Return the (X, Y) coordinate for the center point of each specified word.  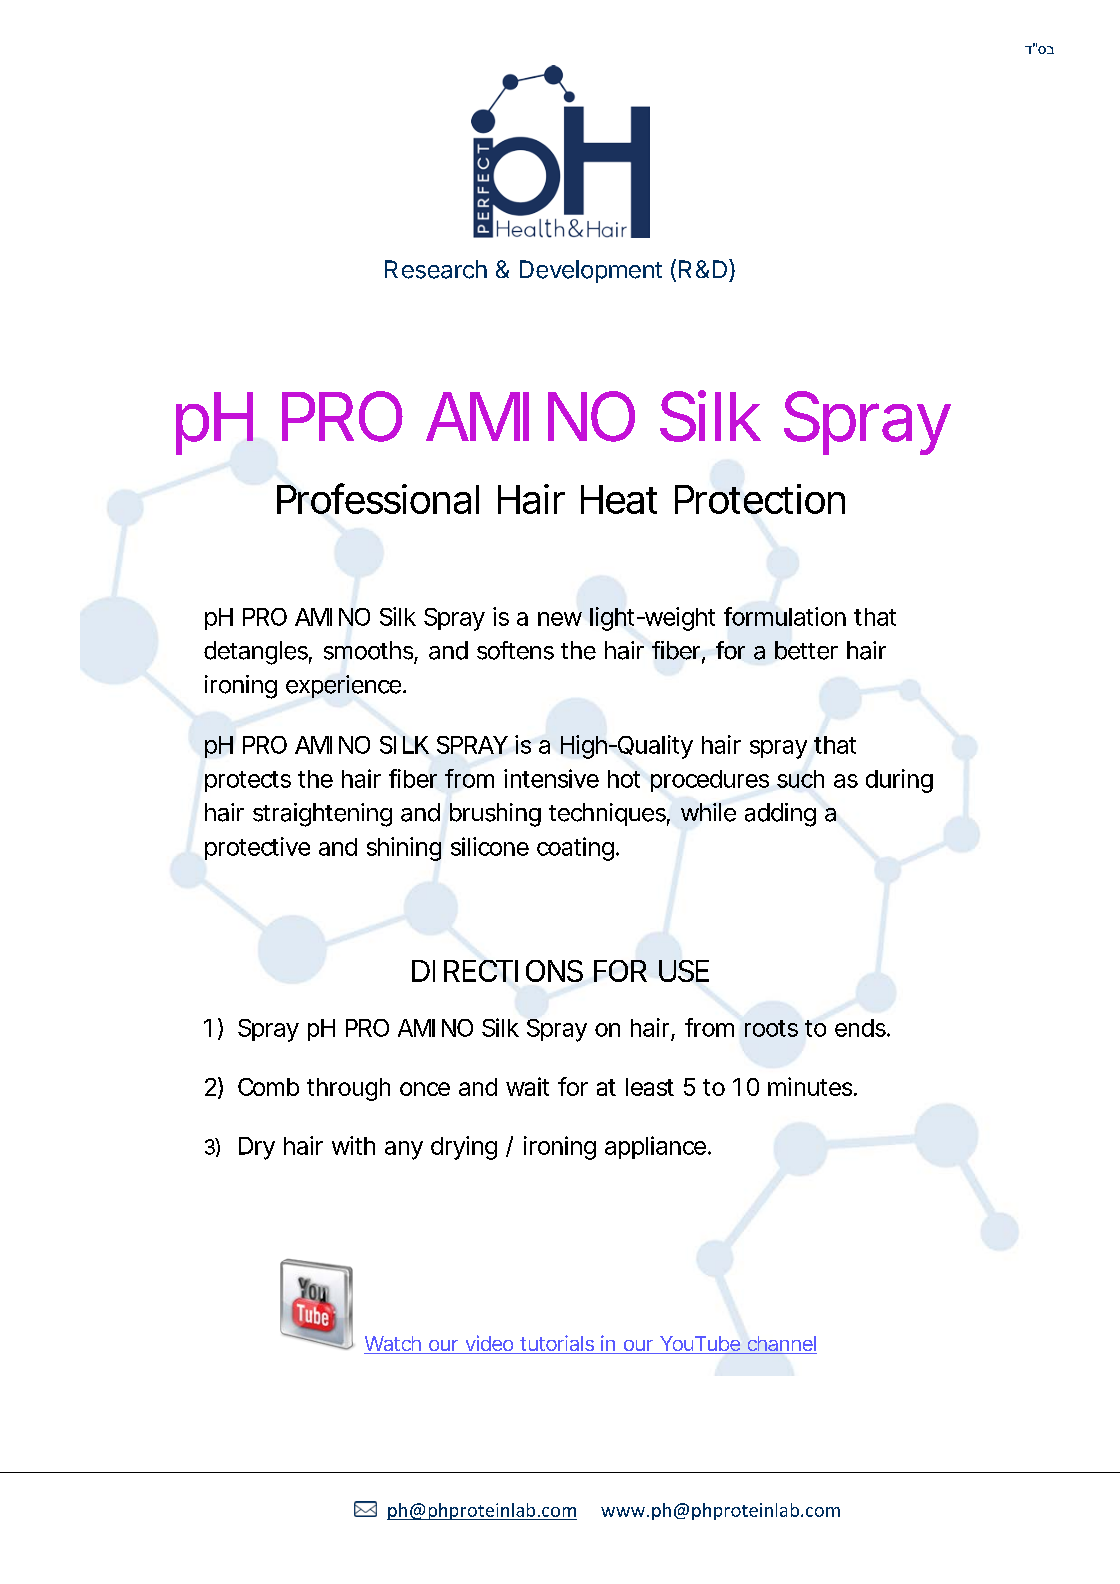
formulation (785, 616)
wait (527, 1086)
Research (436, 269)
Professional (378, 498)
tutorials (559, 1344)
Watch (395, 1345)
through (348, 1089)
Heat (619, 499)
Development (591, 271)
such (800, 779)
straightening (322, 815)
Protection (760, 499)
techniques (609, 814)
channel (781, 1345)
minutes (812, 1086)
